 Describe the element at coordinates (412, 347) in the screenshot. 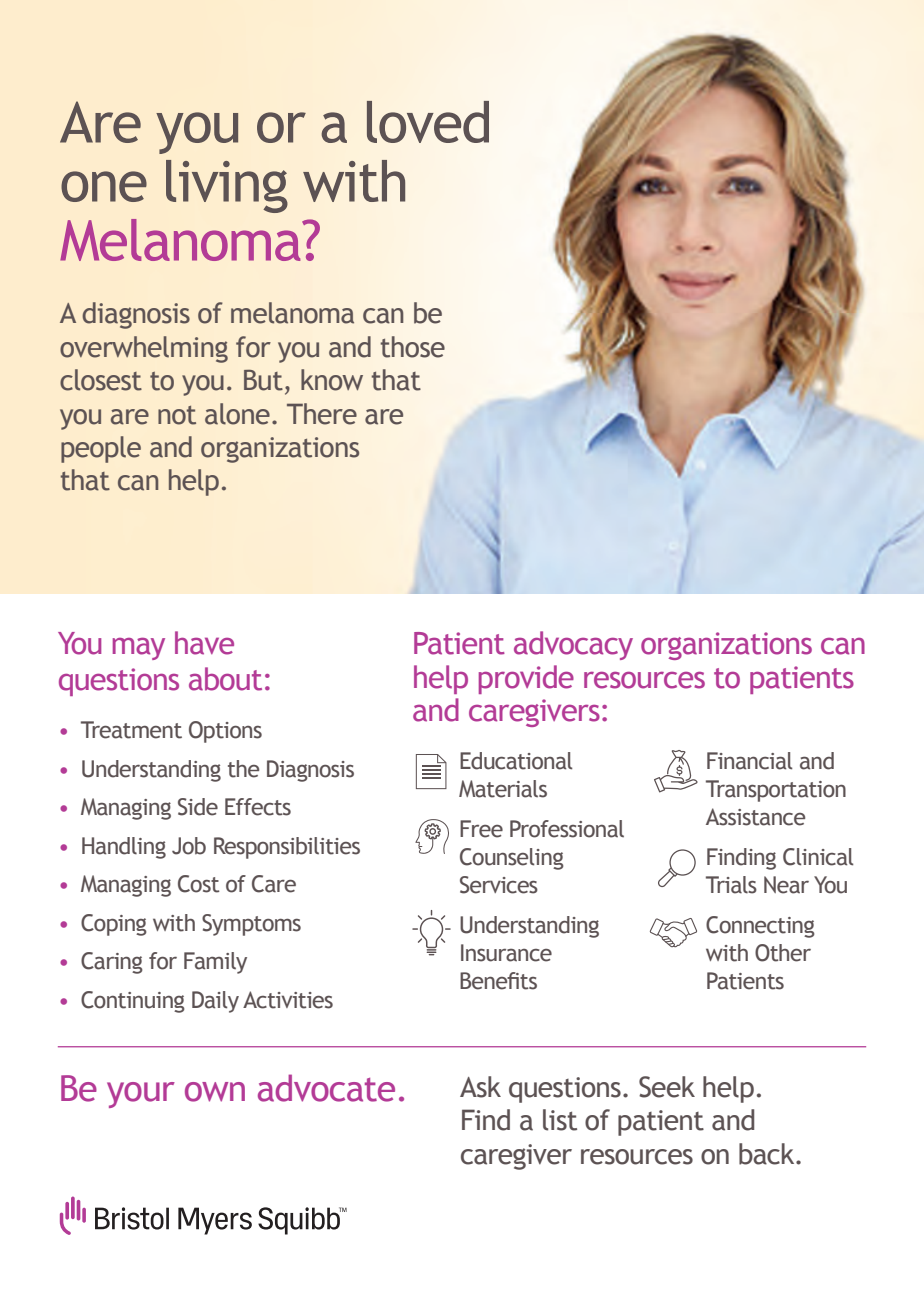

I see `those` at that location.
